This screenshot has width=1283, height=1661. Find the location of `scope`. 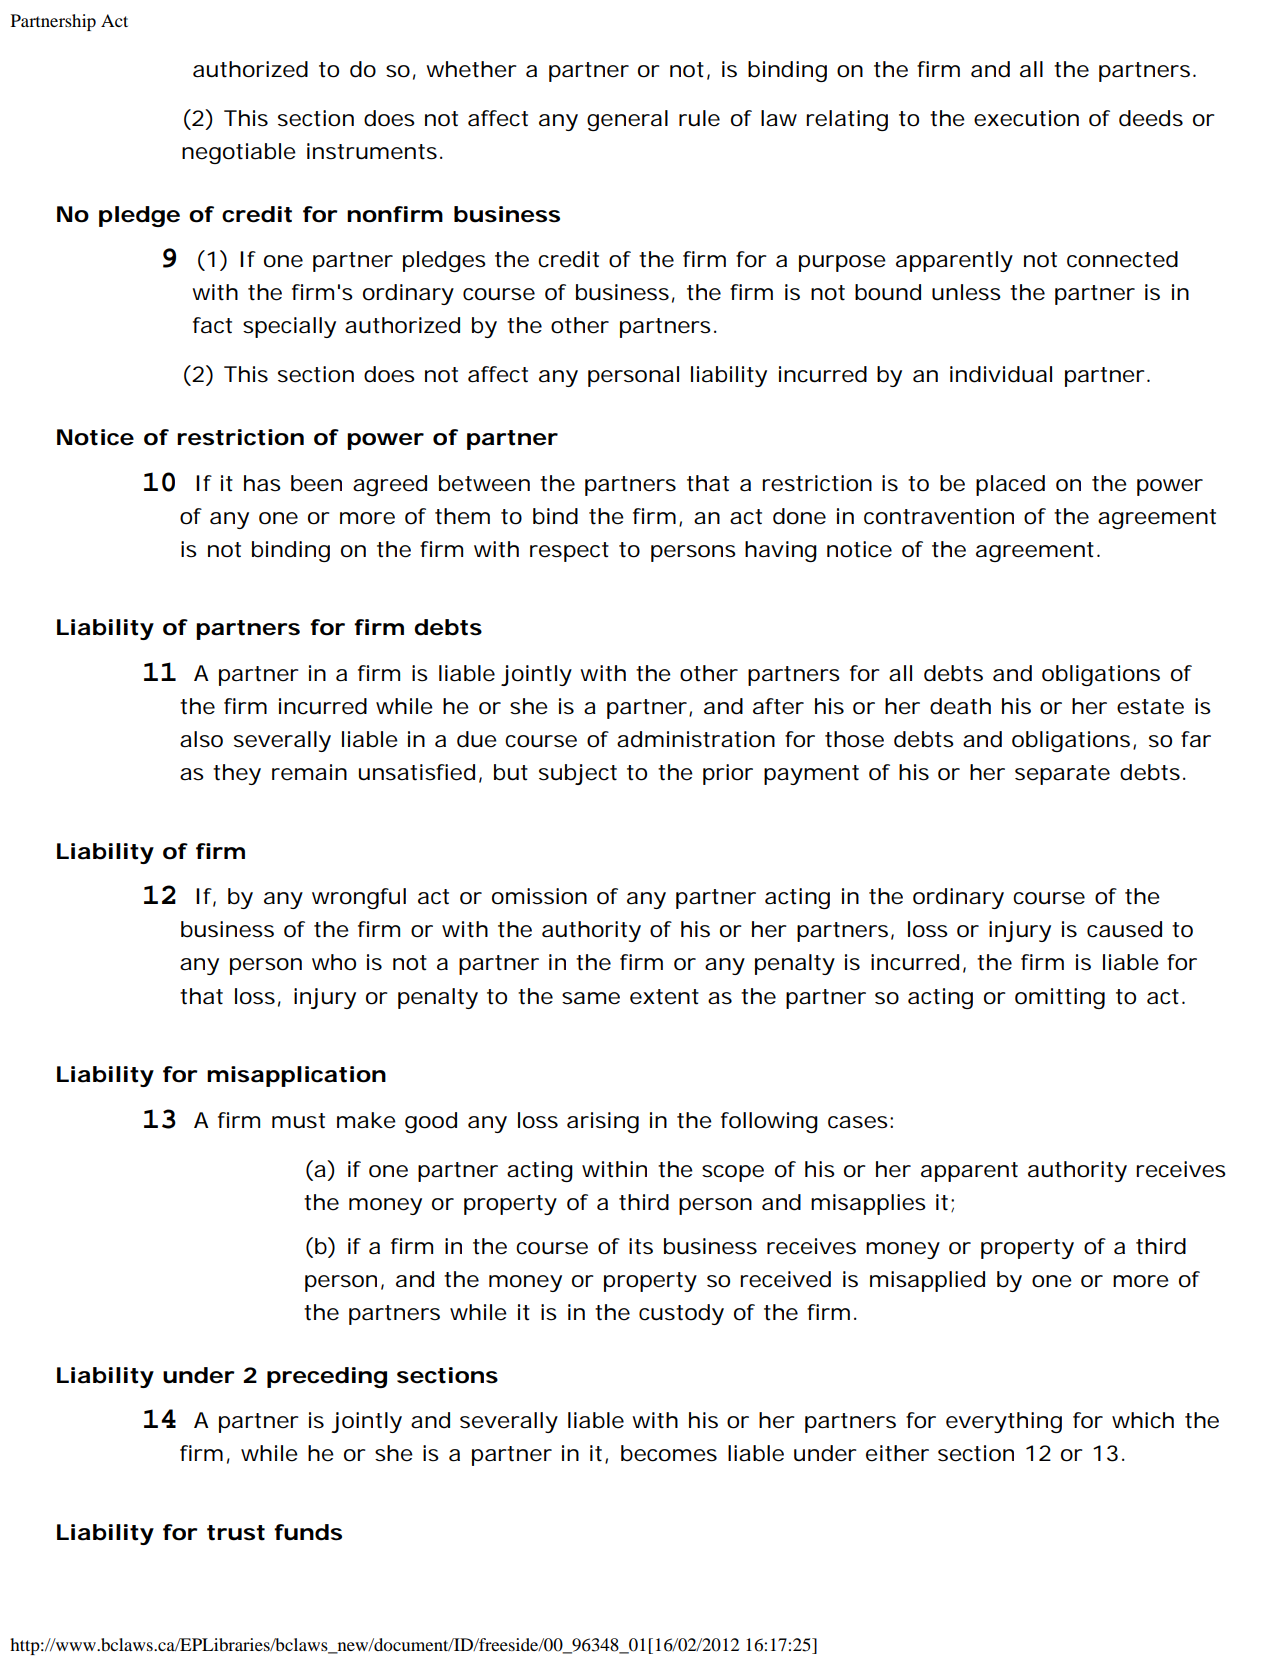

scope is located at coordinates (733, 1173).
